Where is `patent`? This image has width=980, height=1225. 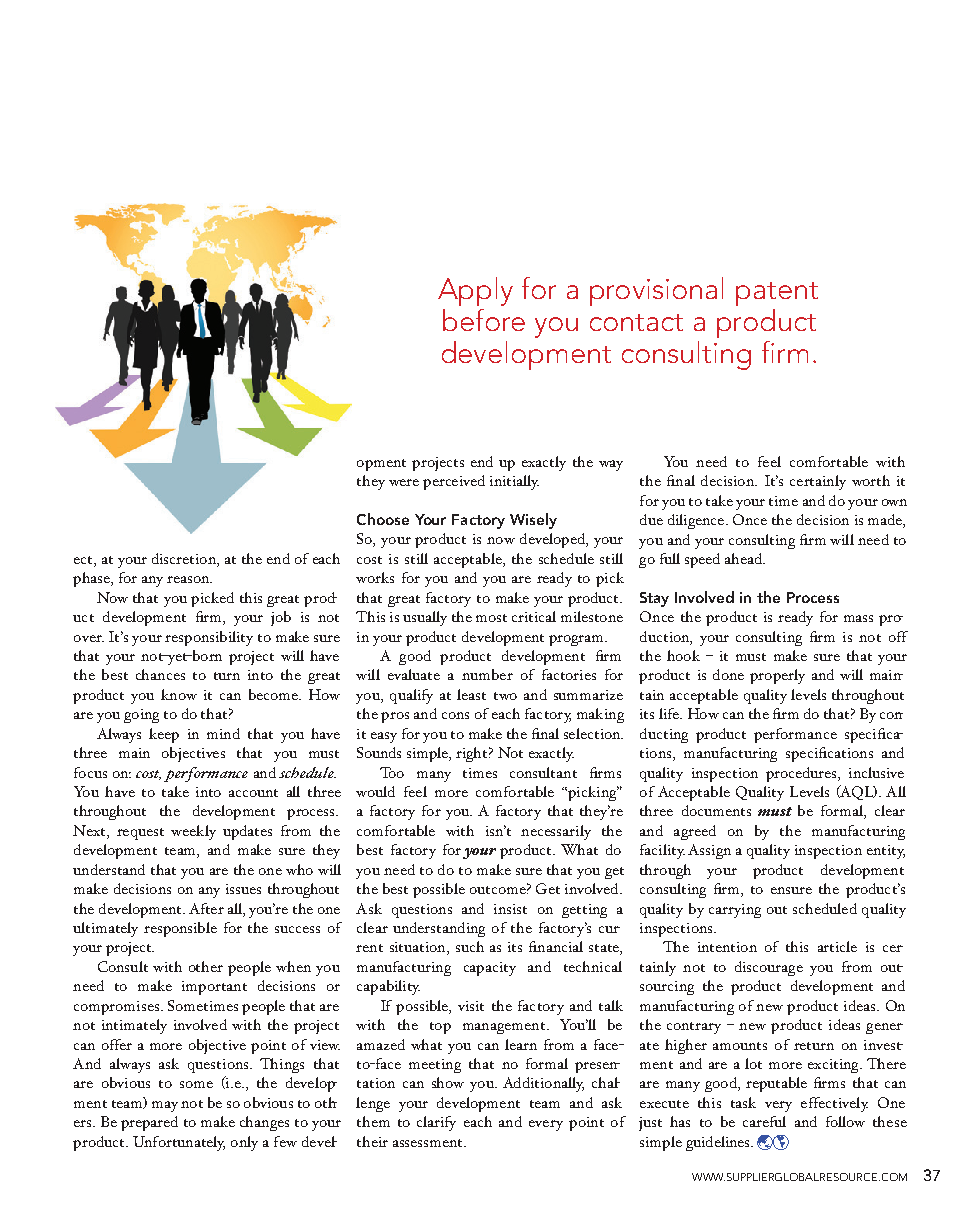 patent is located at coordinates (777, 294).
